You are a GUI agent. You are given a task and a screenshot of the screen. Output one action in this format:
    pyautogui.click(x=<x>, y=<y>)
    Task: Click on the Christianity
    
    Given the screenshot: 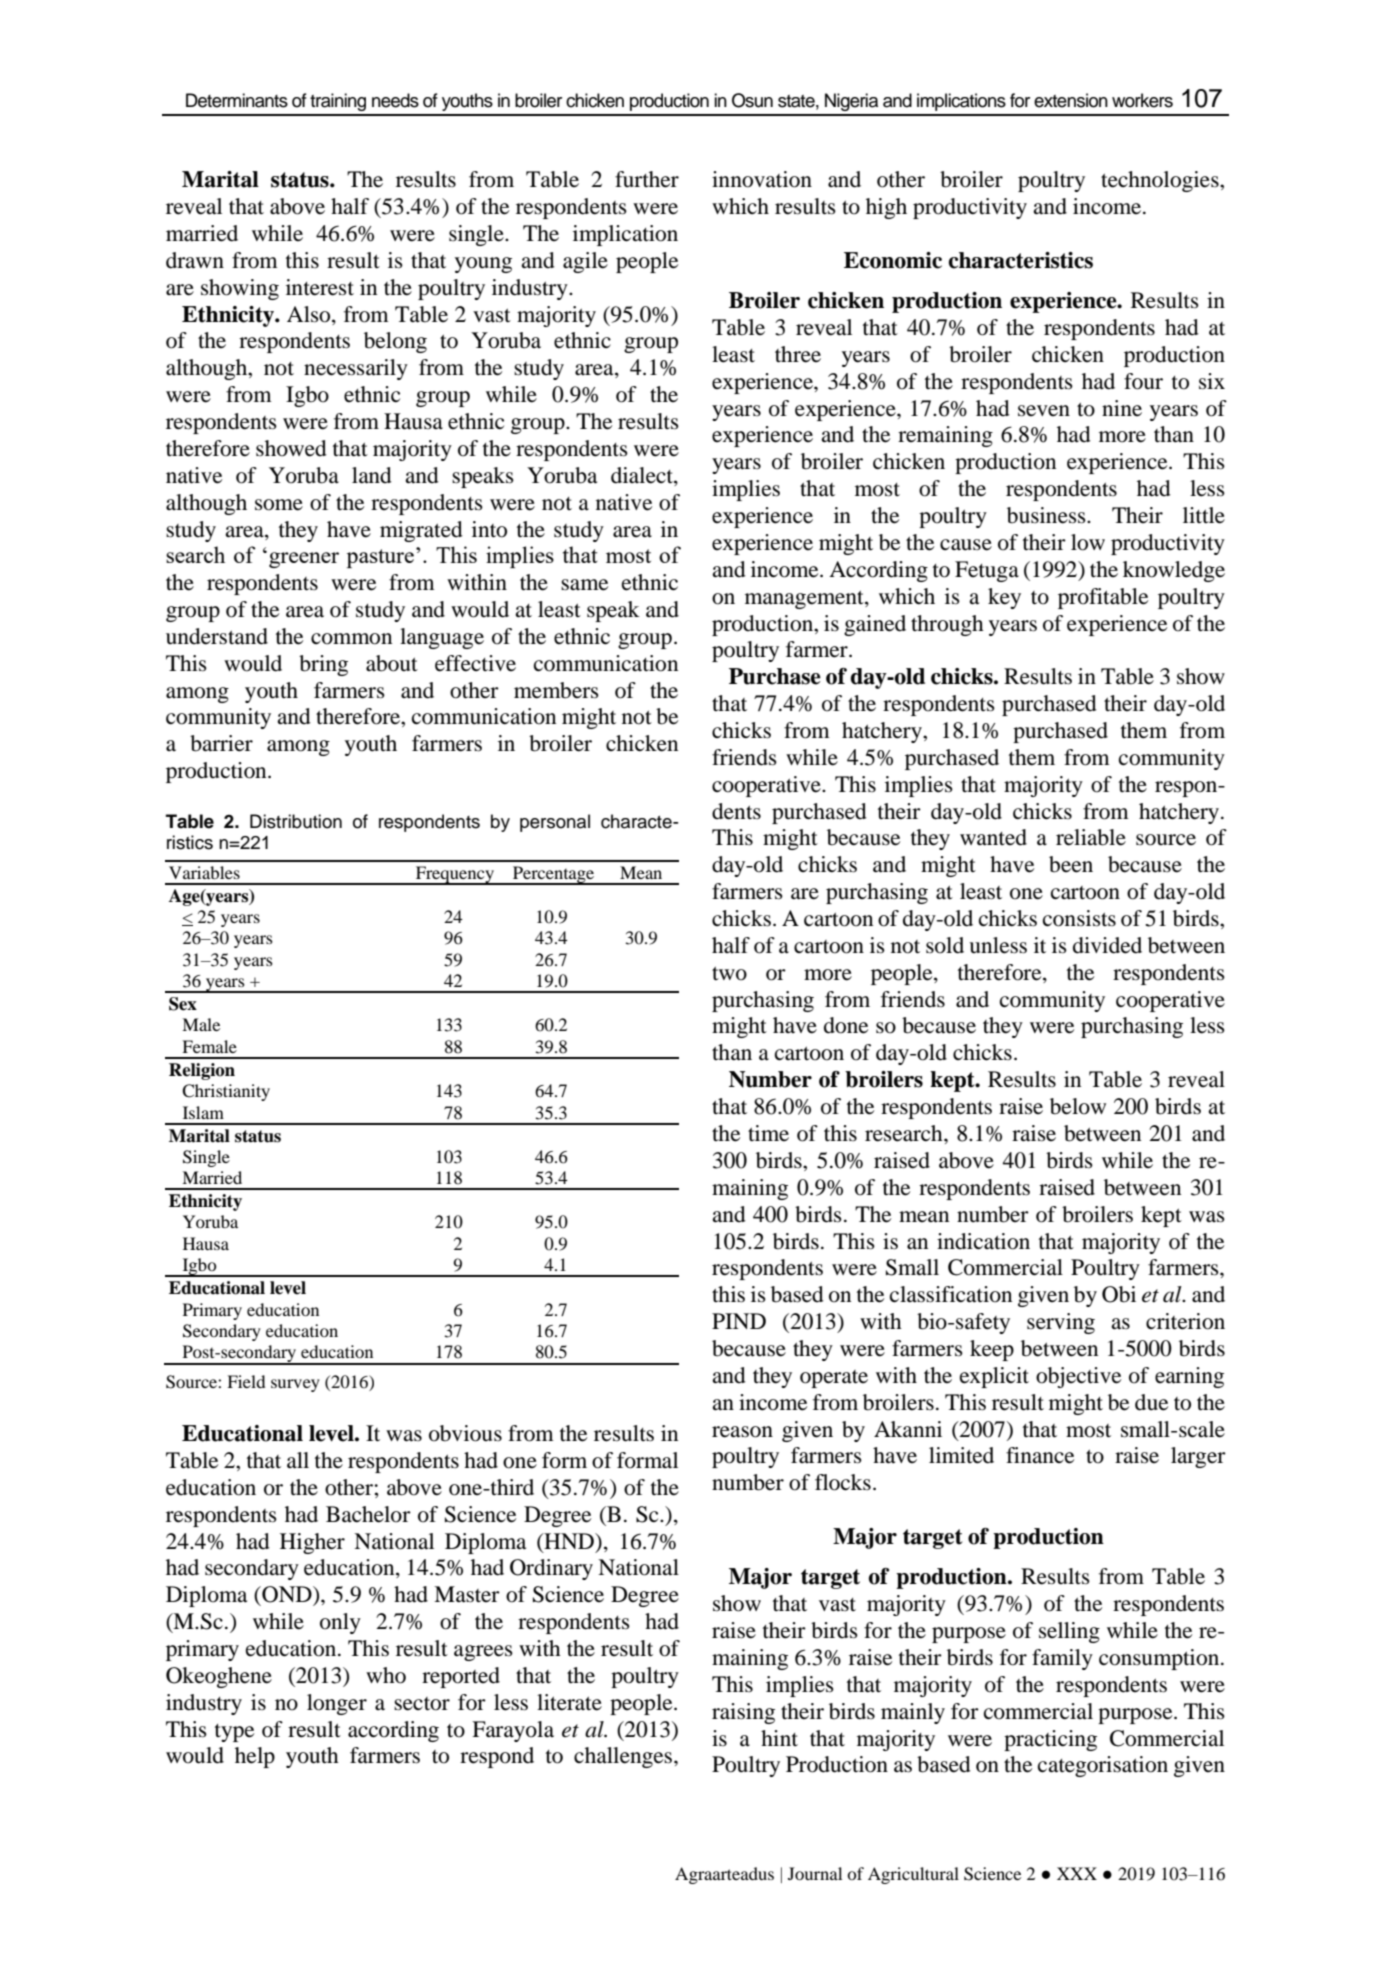 What is the action you would take?
    pyautogui.click(x=226, y=1092)
